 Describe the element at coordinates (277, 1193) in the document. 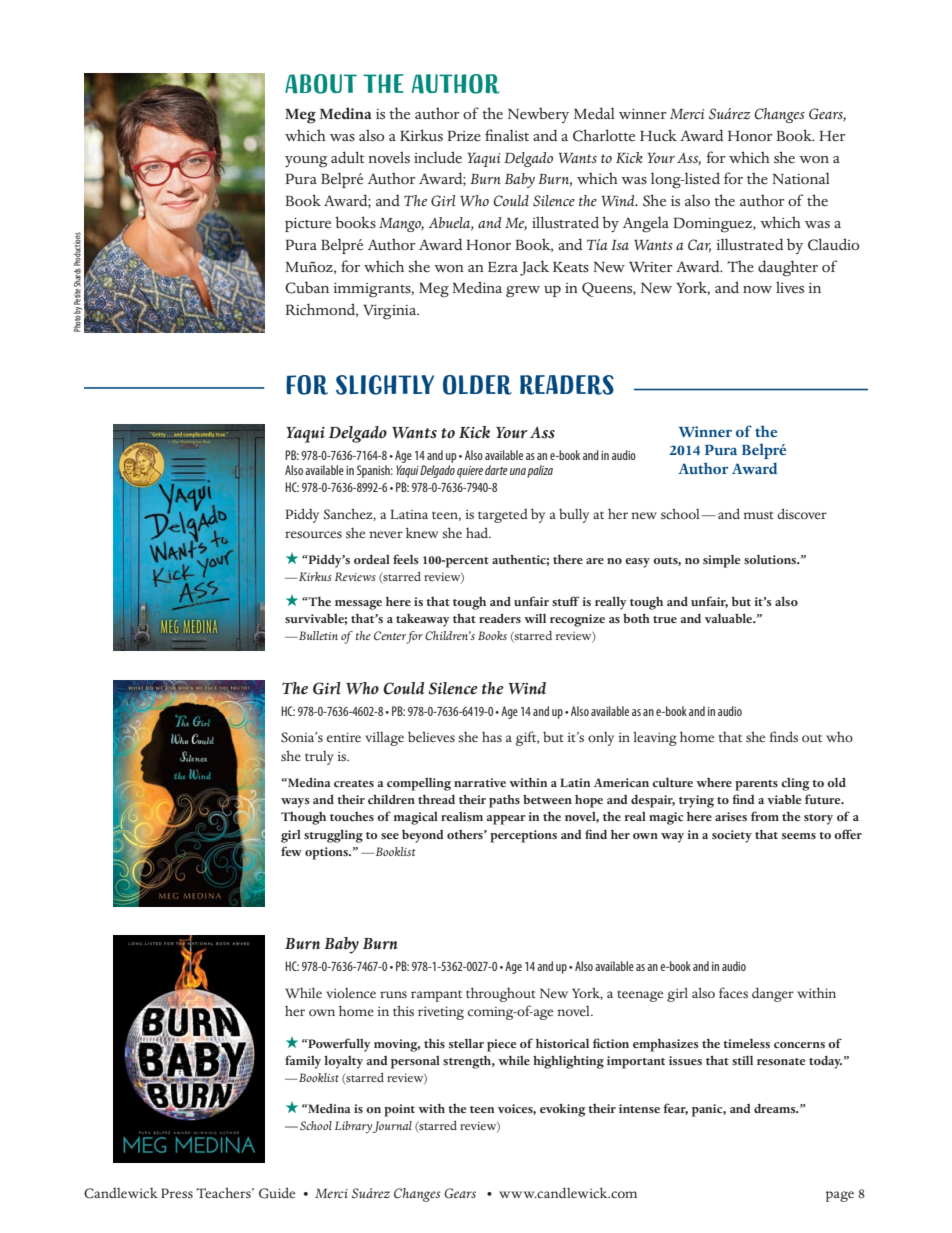

I see `Guide` at that location.
